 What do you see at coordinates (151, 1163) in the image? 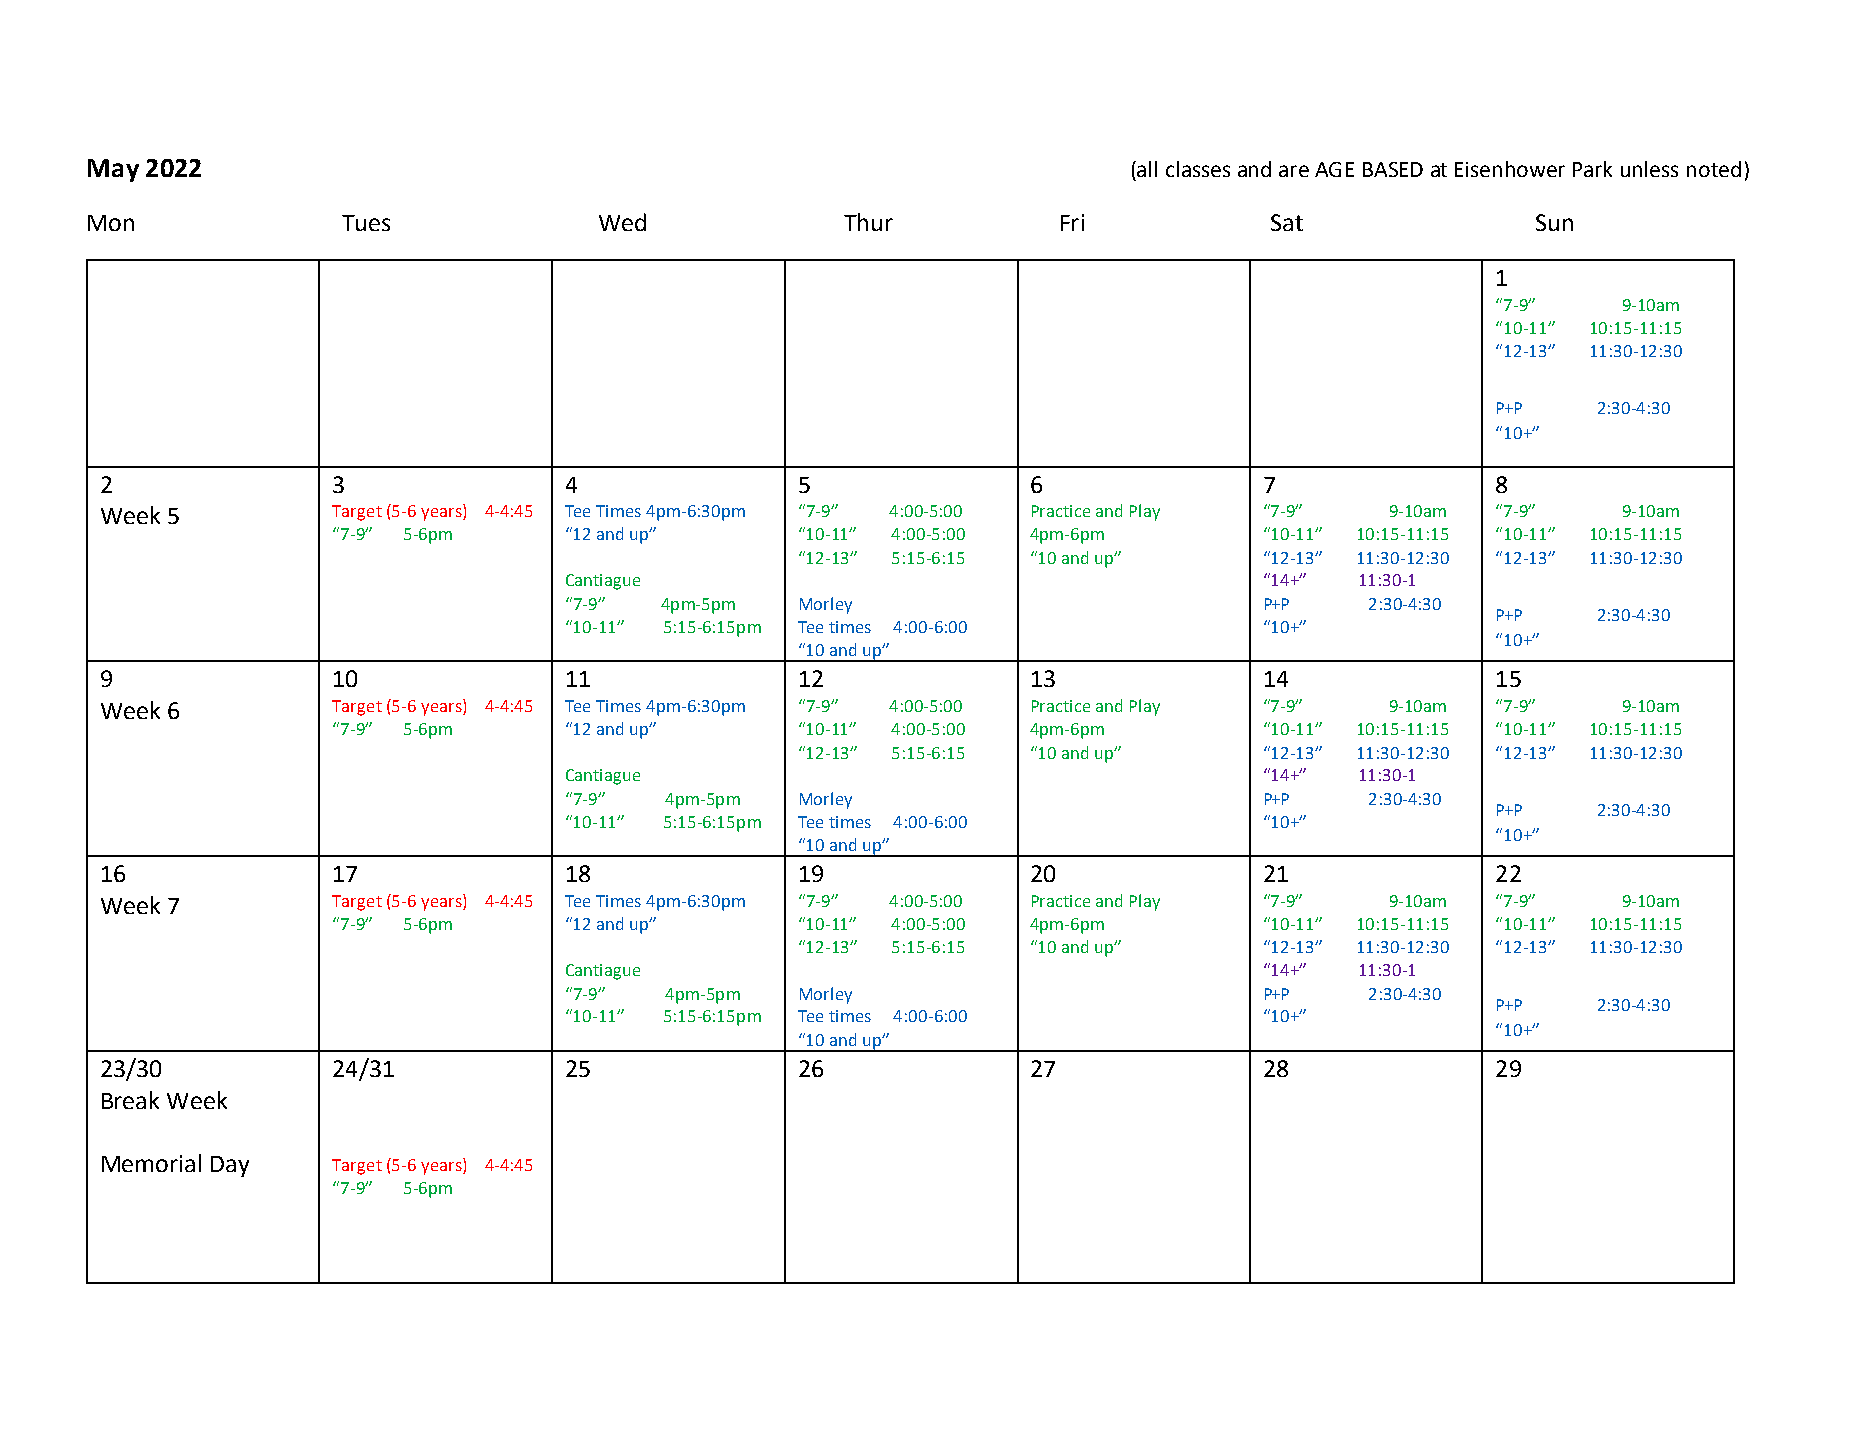
I see `Memorial` at bounding box center [151, 1163].
